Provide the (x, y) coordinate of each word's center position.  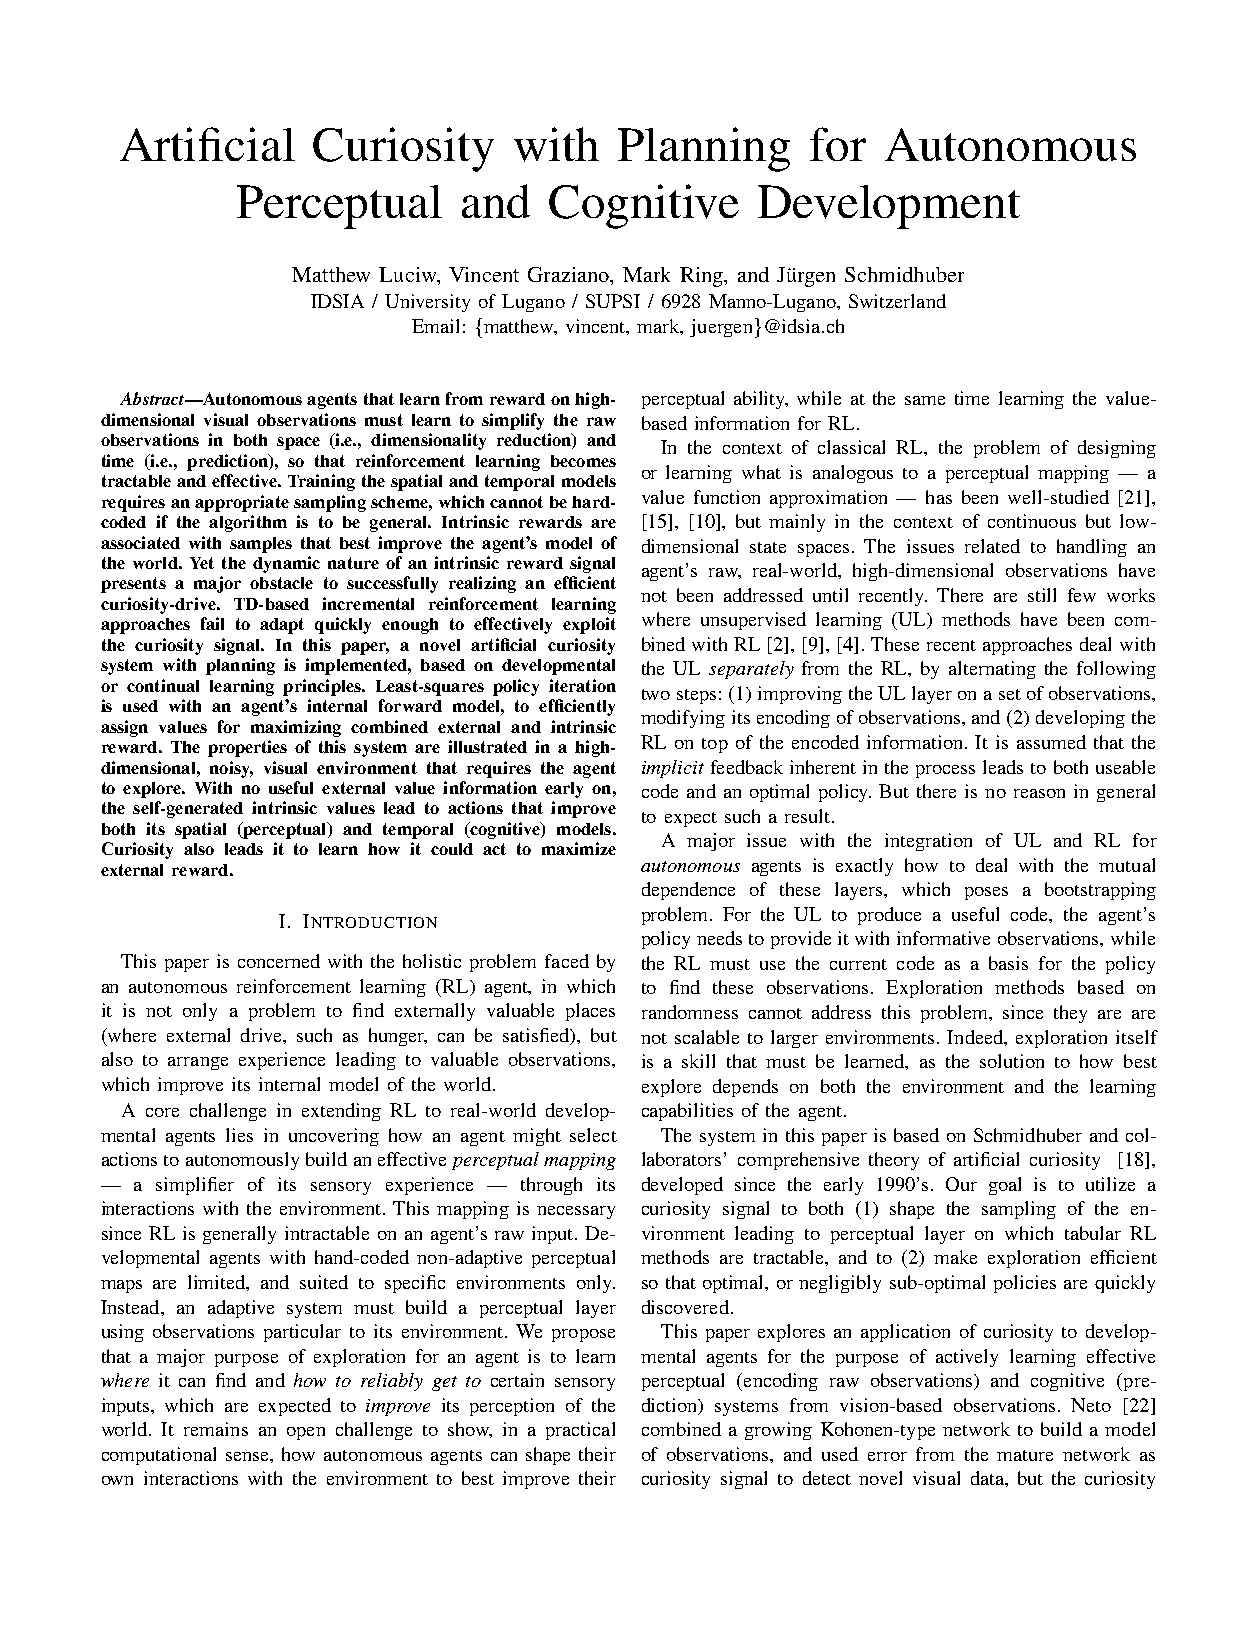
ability (761, 400)
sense (248, 1456)
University (427, 303)
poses (986, 893)
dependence (688, 891)
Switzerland (897, 301)
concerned (279, 961)
